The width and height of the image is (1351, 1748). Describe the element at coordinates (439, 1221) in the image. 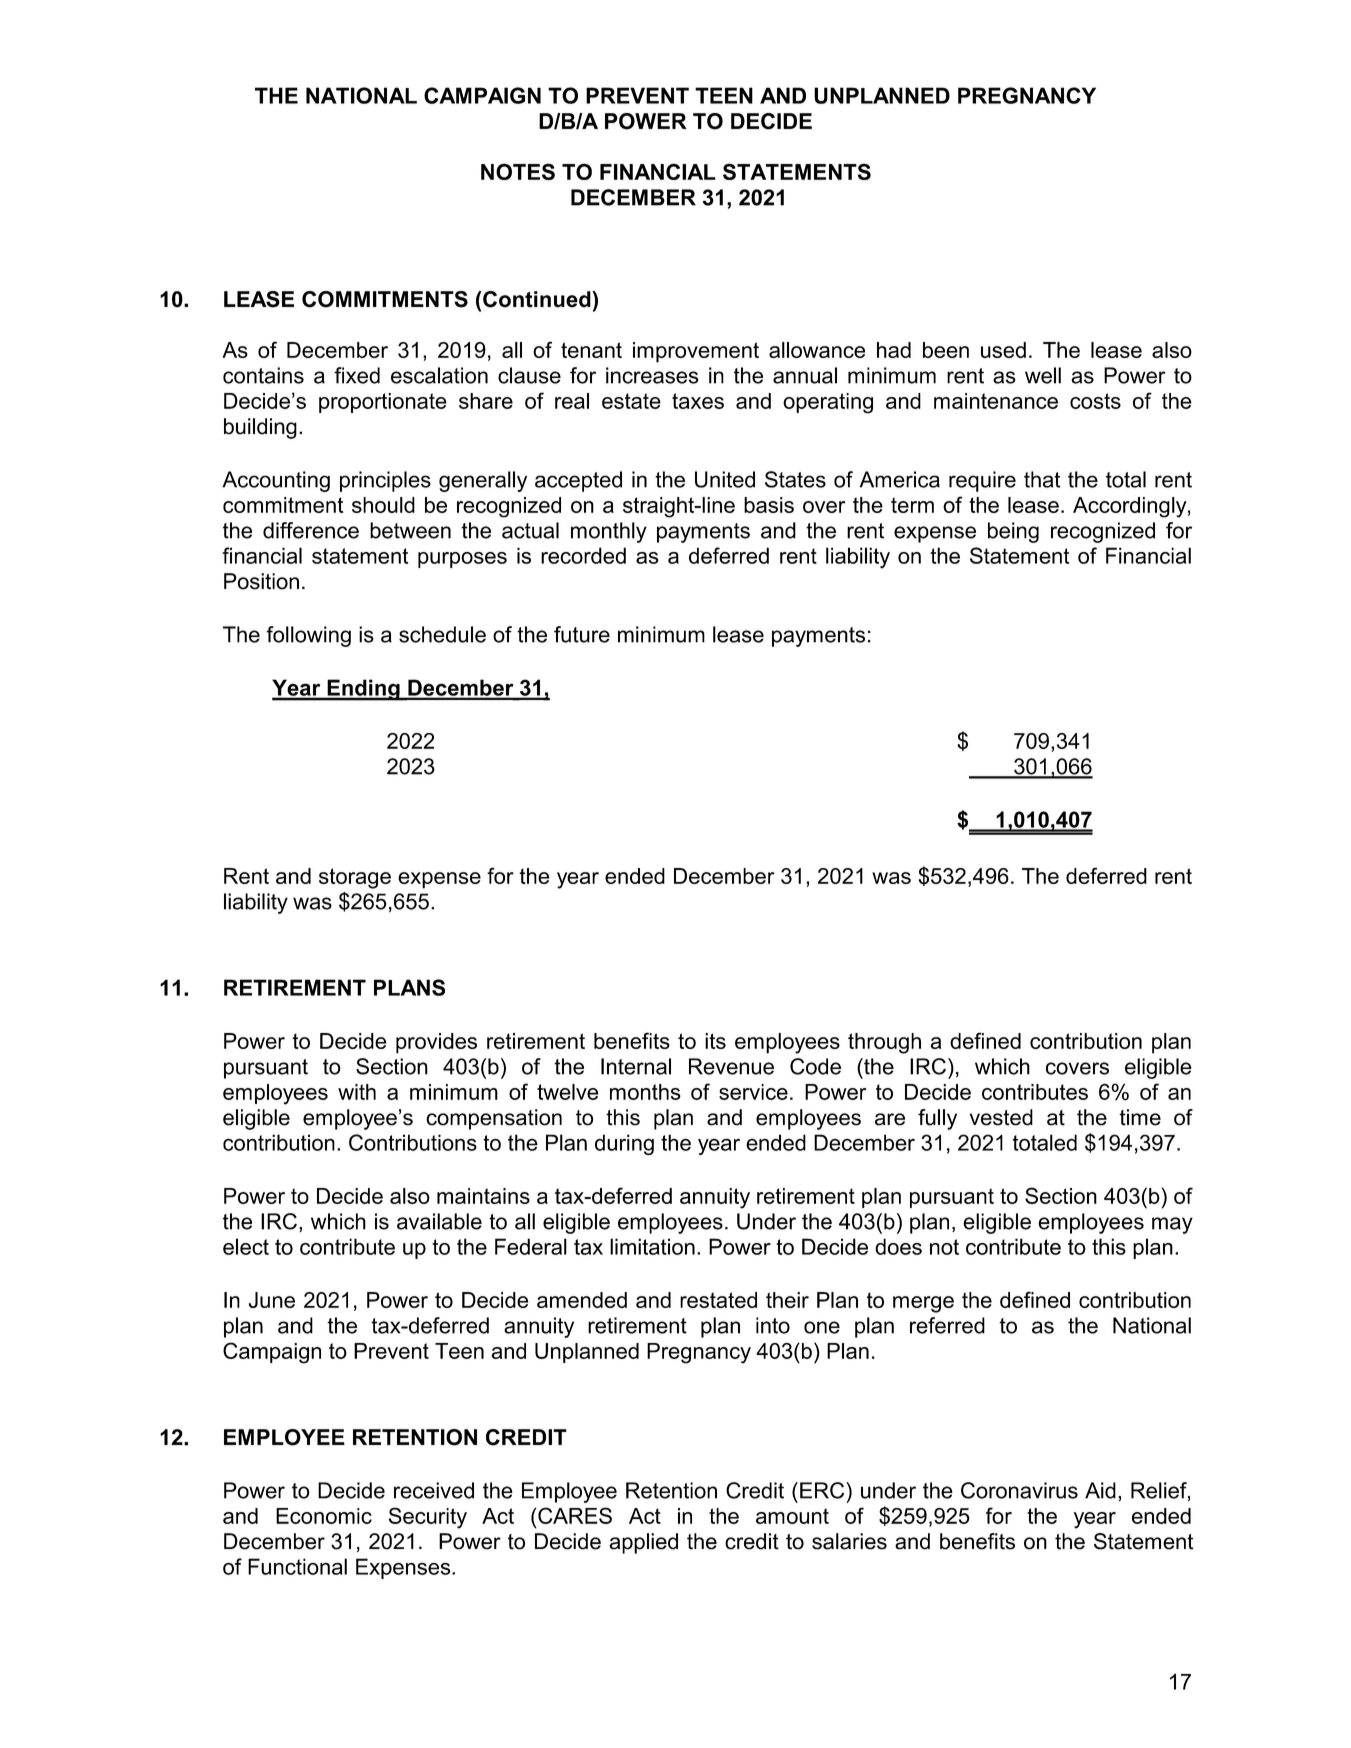

I see `available` at that location.
